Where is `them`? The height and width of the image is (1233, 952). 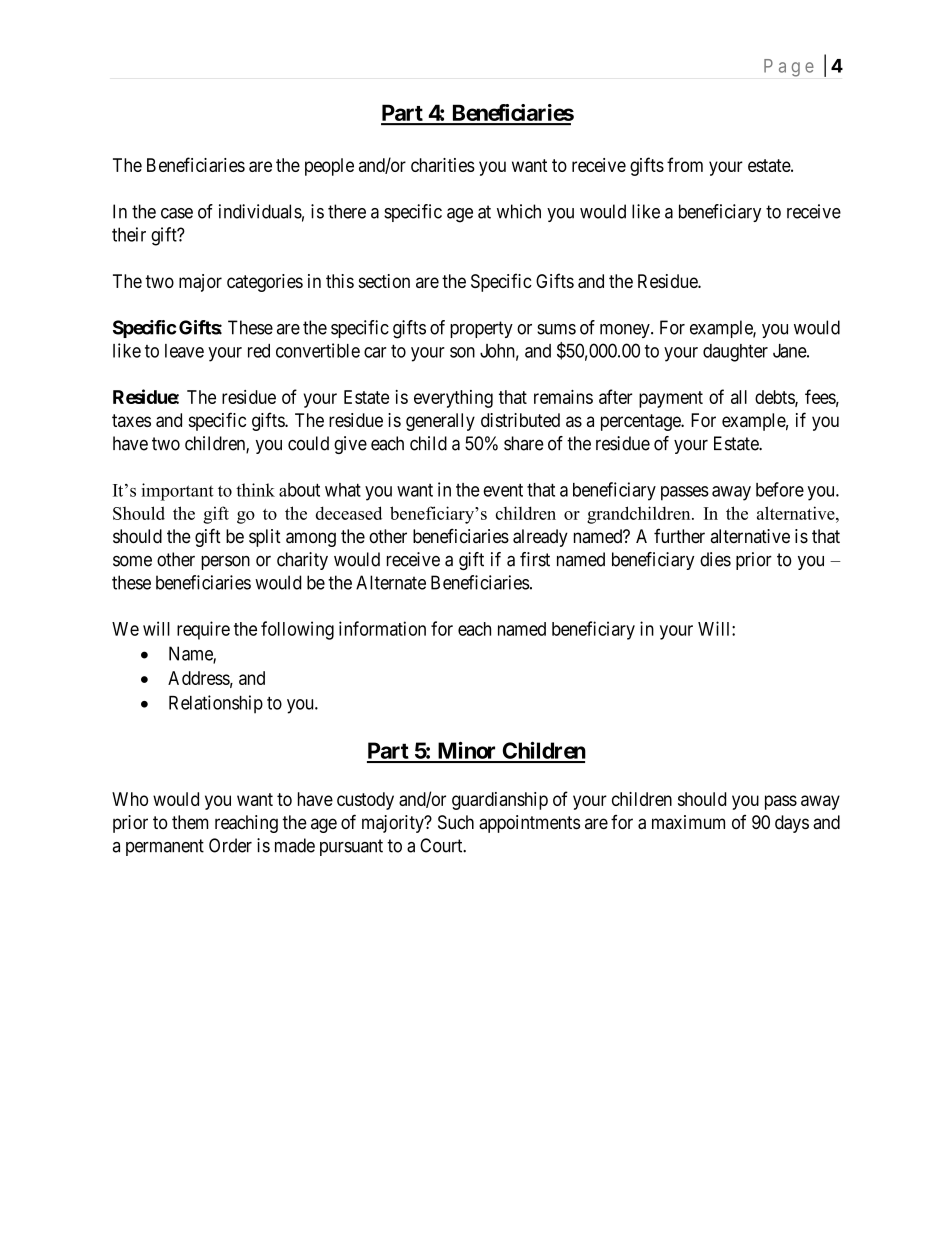
them is located at coordinates (190, 822).
